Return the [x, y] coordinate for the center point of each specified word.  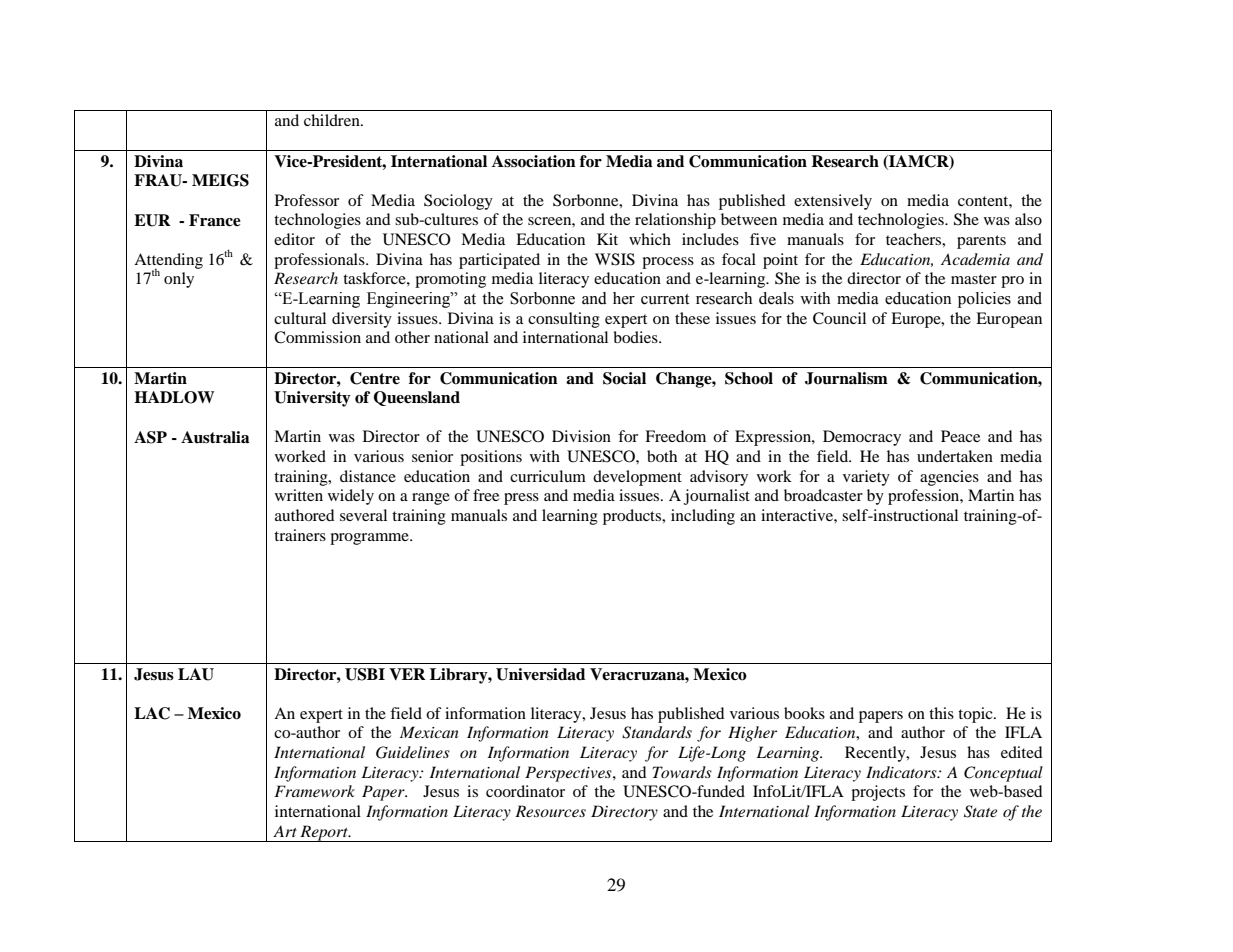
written [299, 495]
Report [324, 833]
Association [534, 161]
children [333, 120]
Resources [550, 811]
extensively [833, 202]
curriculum [548, 476]
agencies [949, 478]
